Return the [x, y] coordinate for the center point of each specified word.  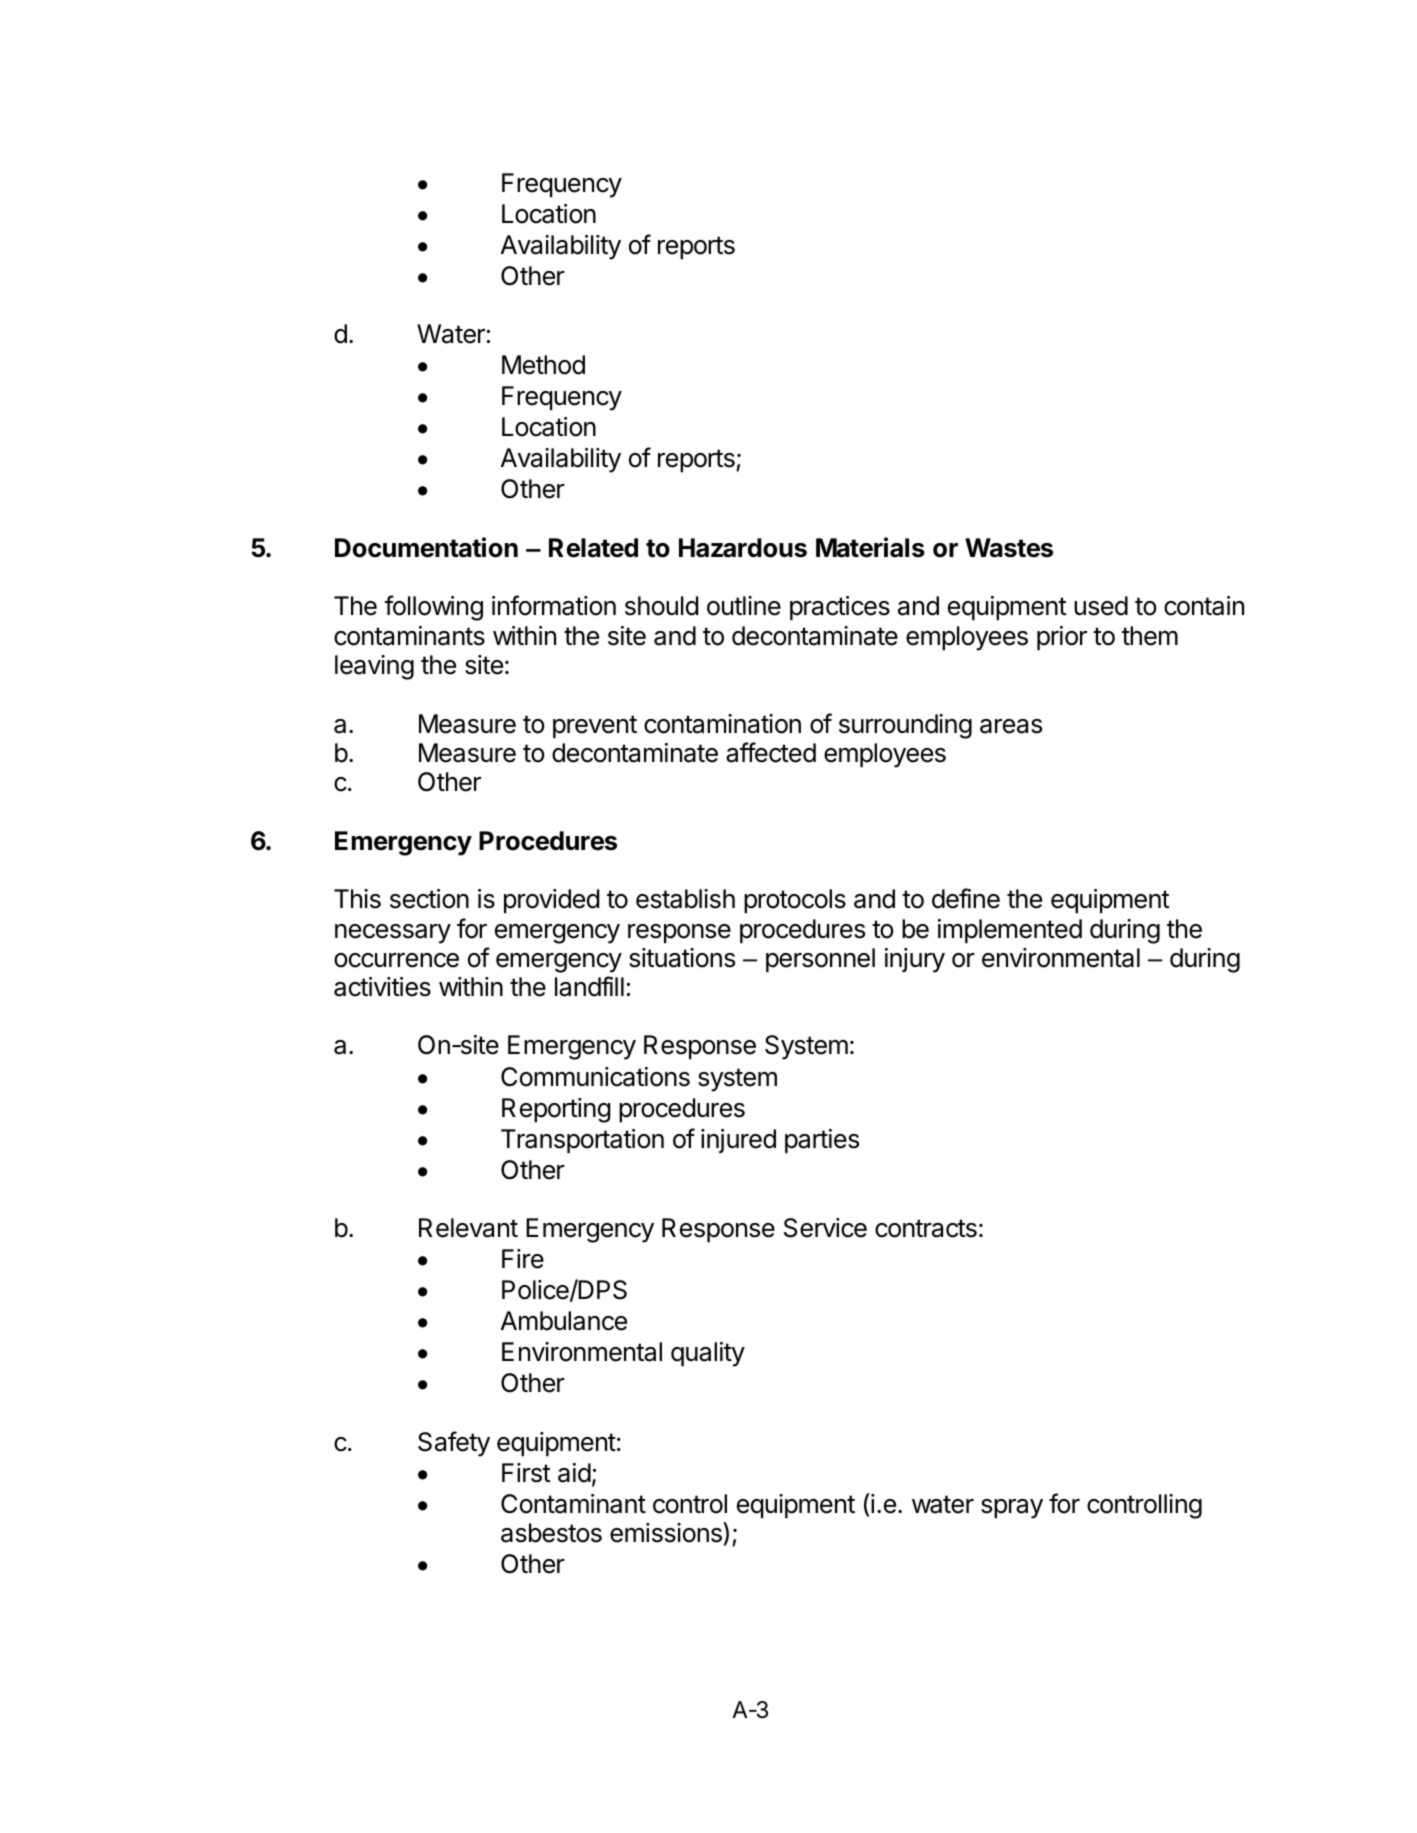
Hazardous [743, 548]
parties [822, 1141]
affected [771, 752]
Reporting [556, 1110]
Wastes [1009, 548]
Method [543, 365]
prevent [595, 727]
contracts [926, 1228]
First [526, 1473]
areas [1011, 726]
